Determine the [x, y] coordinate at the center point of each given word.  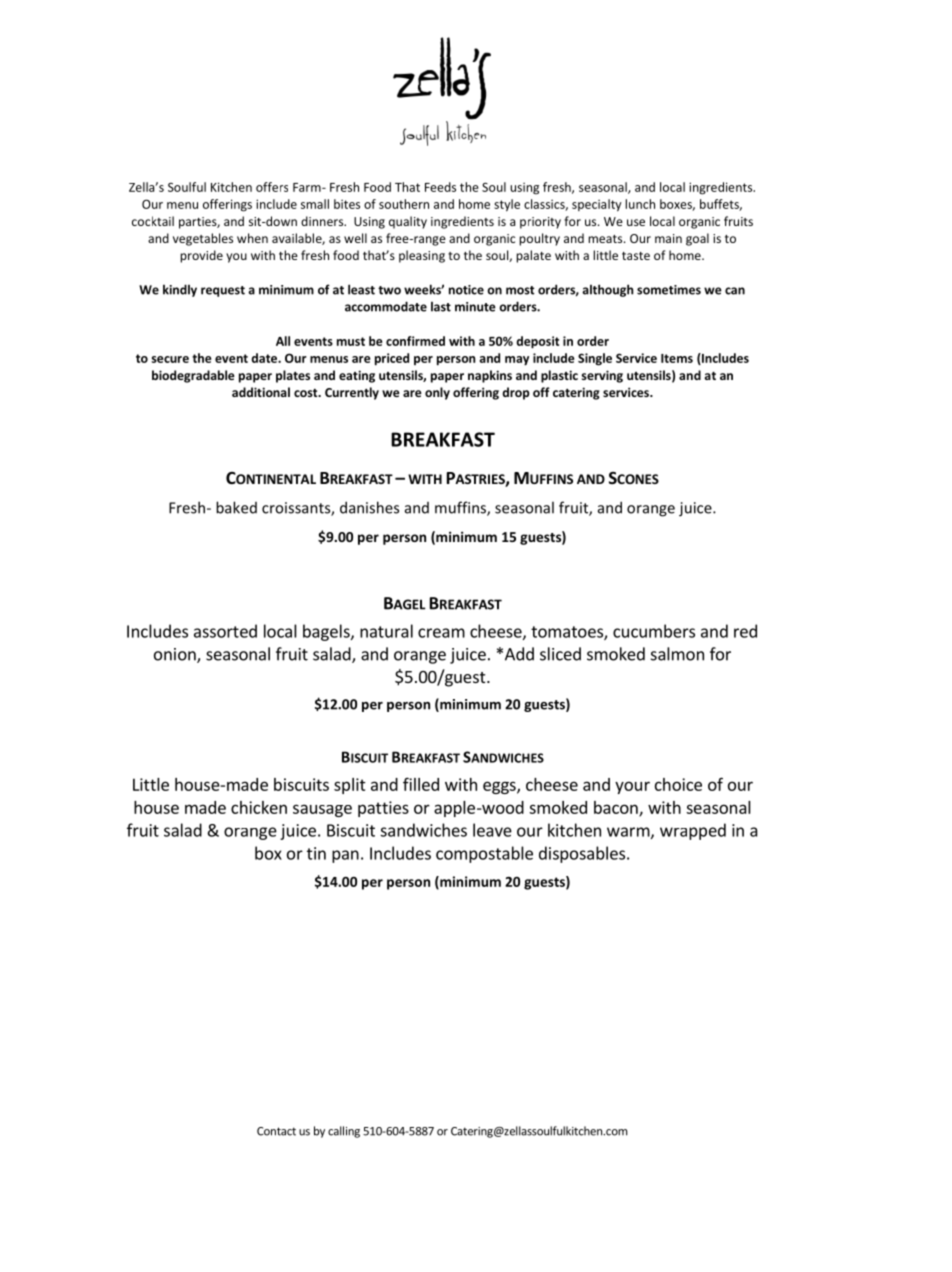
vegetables [203, 239]
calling [344, 1132]
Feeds [440, 187]
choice [678, 784]
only [437, 393]
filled [421, 784]
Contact [276, 1131]
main [668, 238]
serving [602, 376]
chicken [259, 807]
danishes [369, 507]
